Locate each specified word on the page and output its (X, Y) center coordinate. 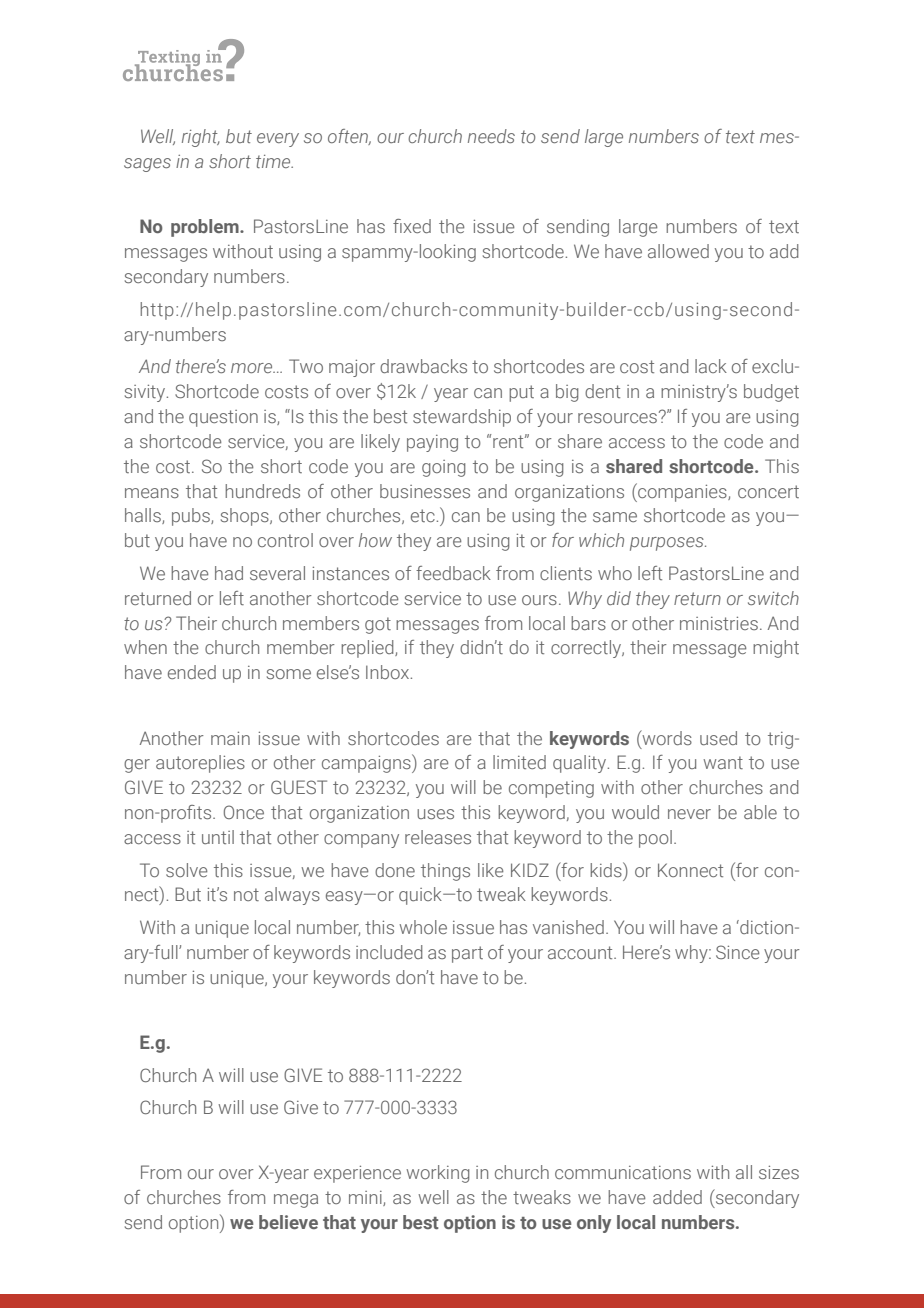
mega (296, 1201)
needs (491, 136)
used (718, 738)
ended (192, 672)
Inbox (388, 672)
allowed (678, 251)
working (438, 1174)
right (201, 138)
